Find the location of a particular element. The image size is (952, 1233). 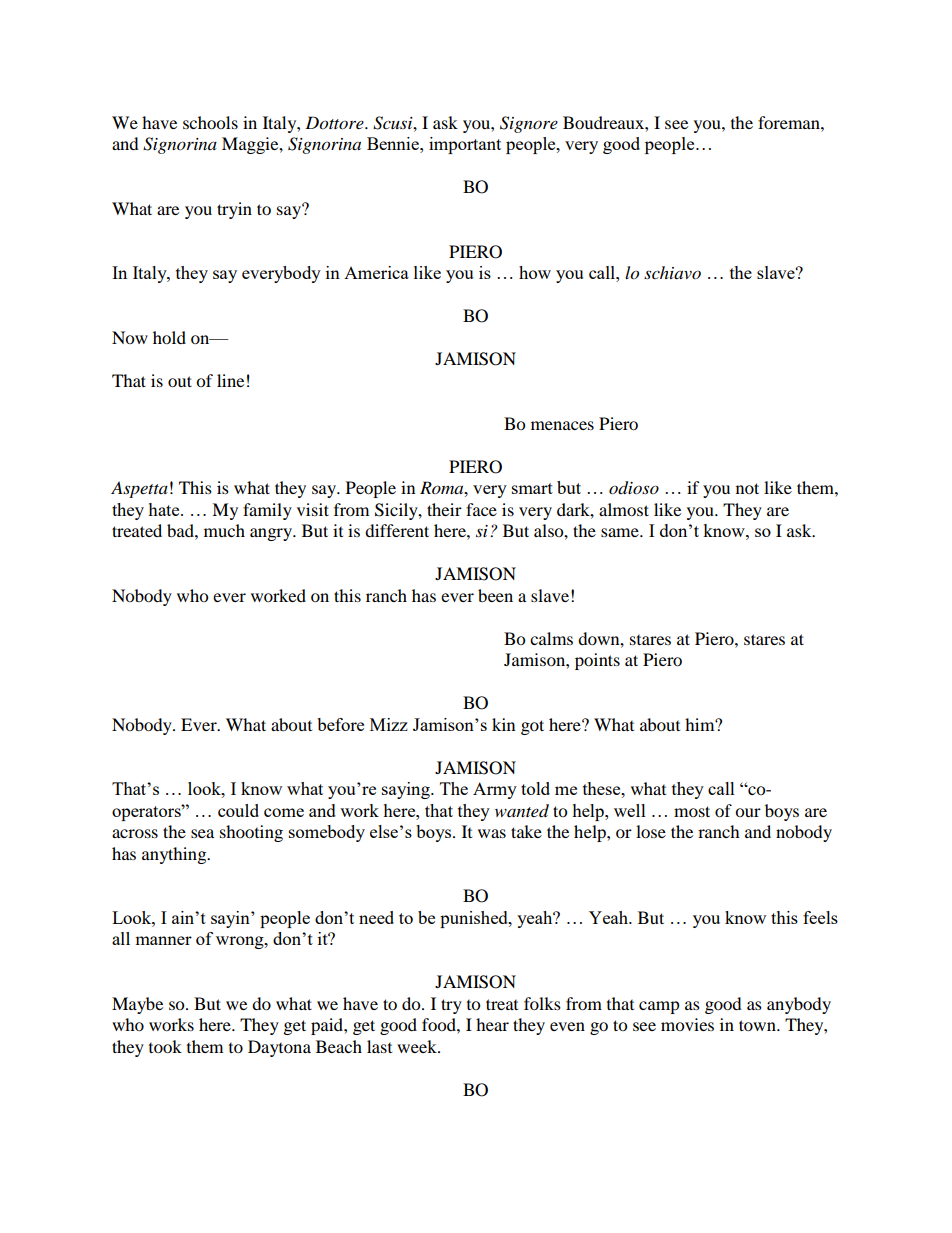

important is located at coordinates (465, 145).
